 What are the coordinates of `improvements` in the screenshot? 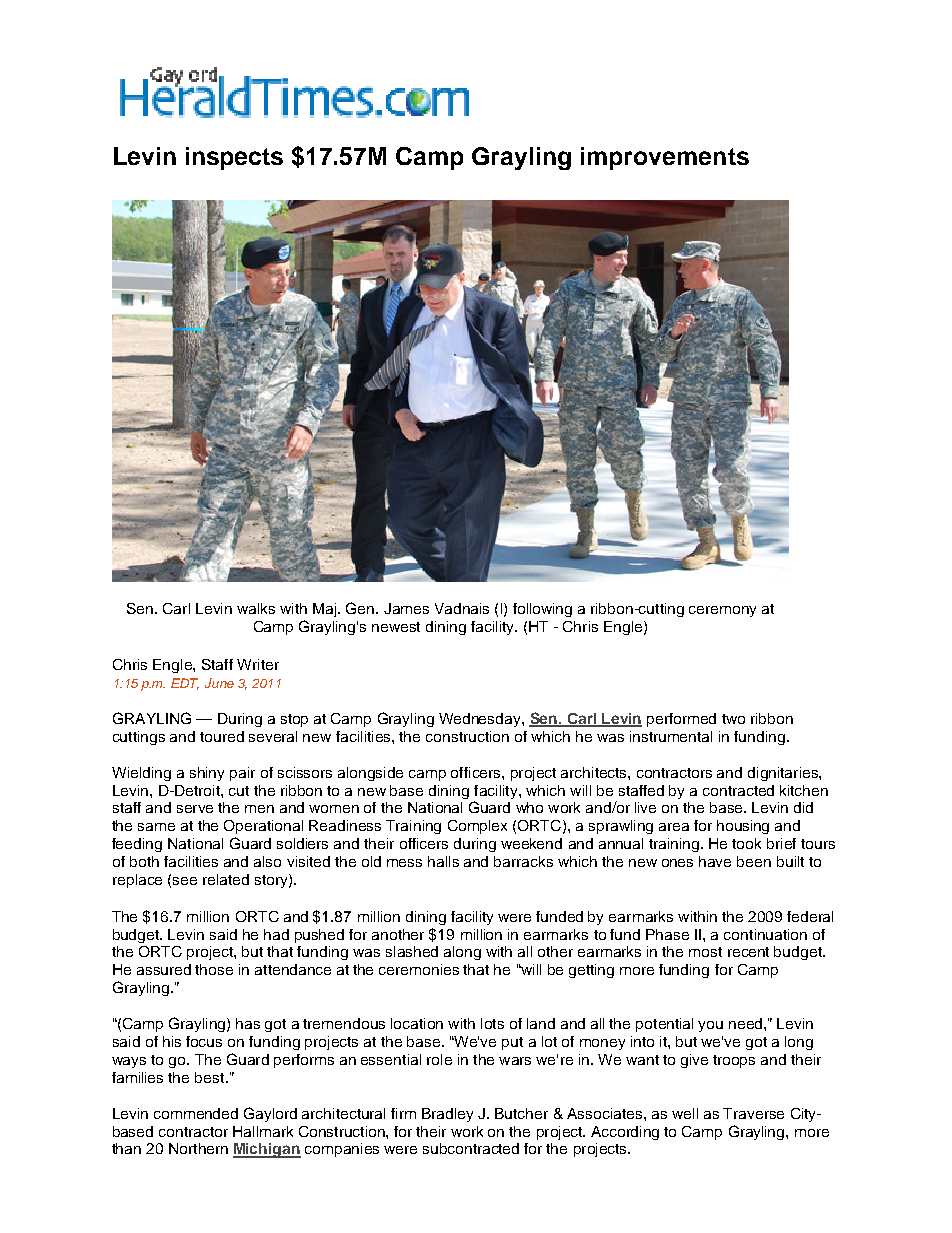 It's located at (665, 158).
